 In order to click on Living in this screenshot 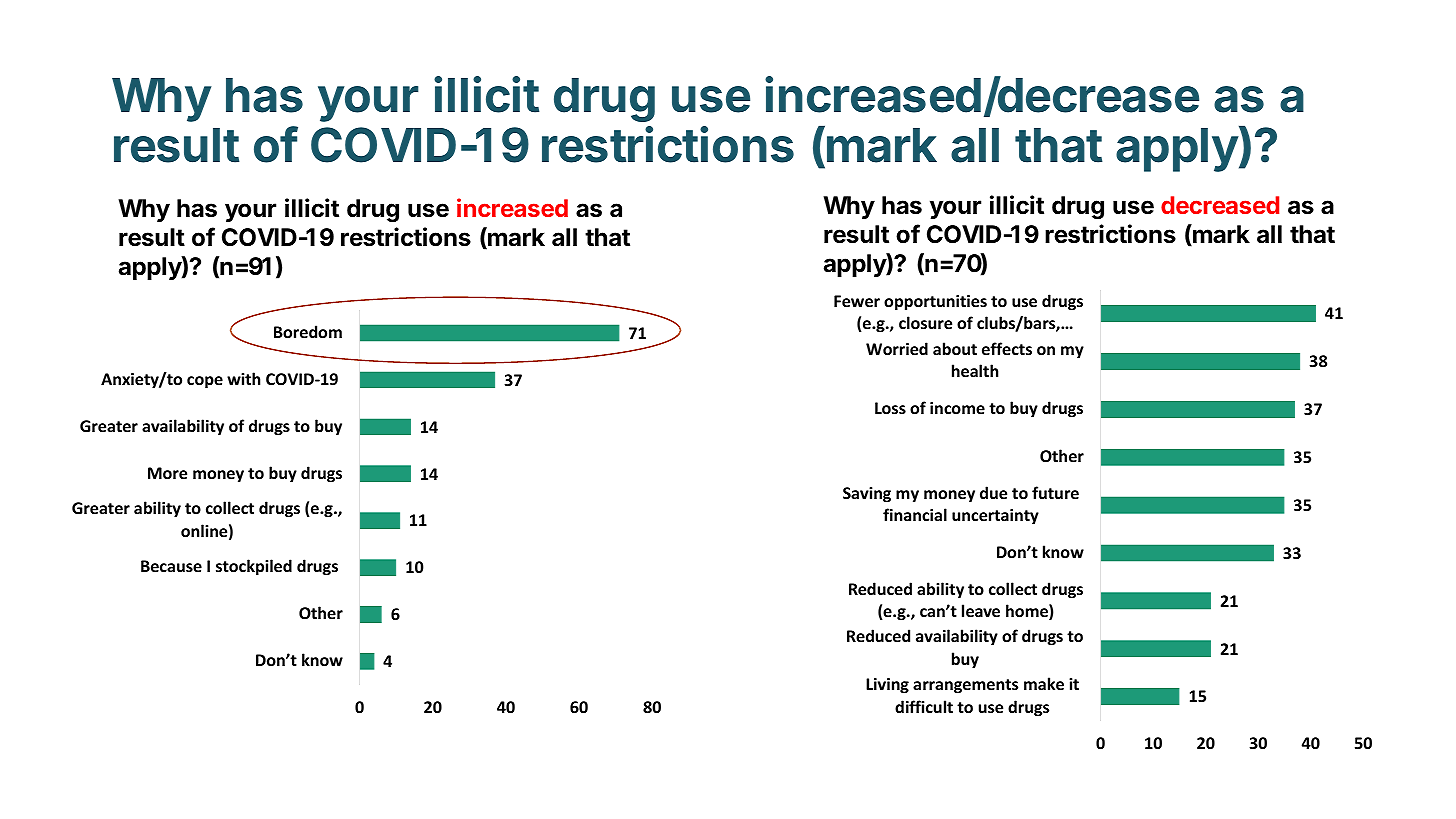, I will do `click(887, 686)`.
